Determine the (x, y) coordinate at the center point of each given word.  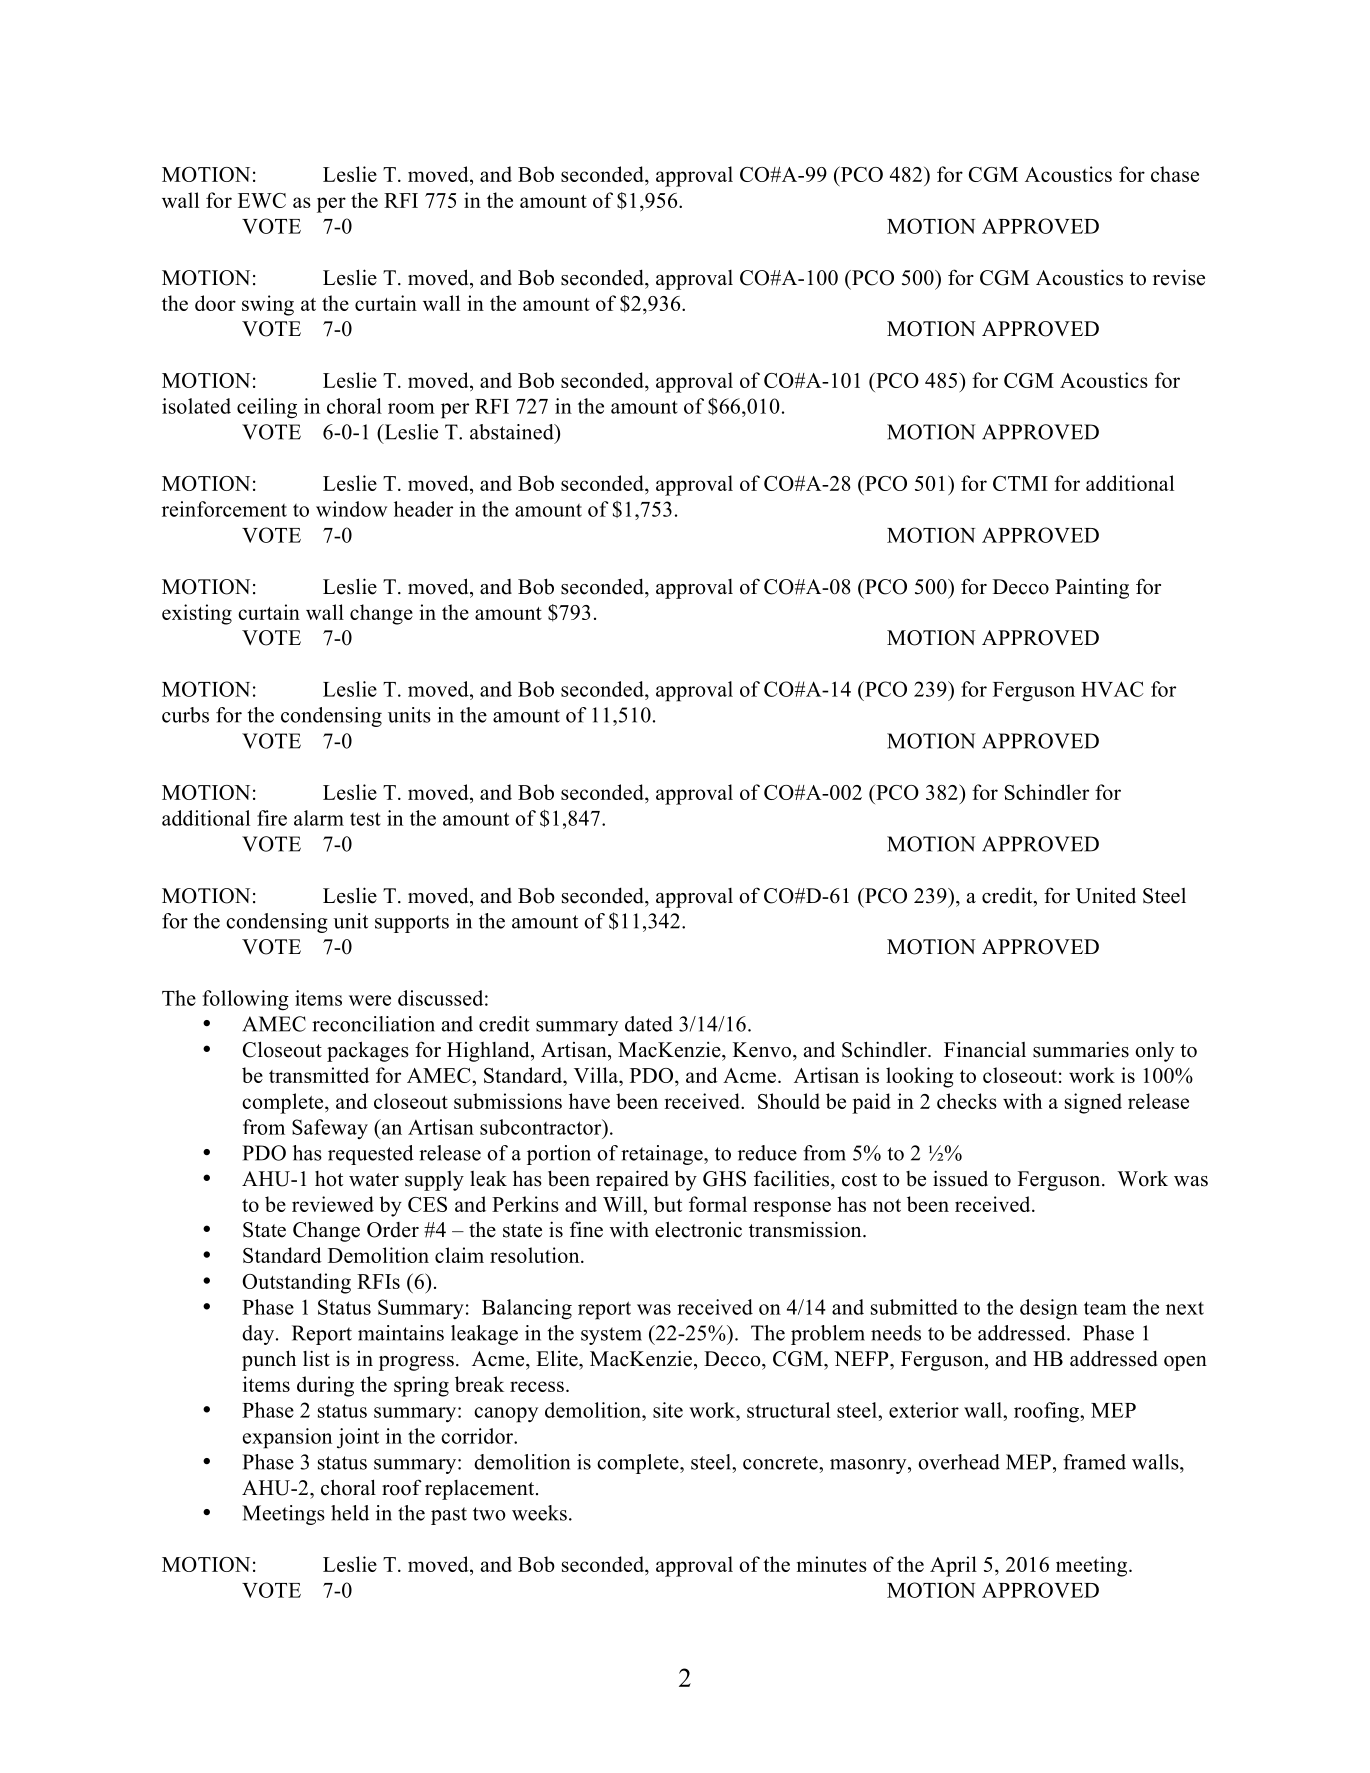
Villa (597, 1075)
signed (1093, 1103)
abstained (513, 432)
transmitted (319, 1075)
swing (268, 305)
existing (197, 614)
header (423, 509)
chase (1175, 174)
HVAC (1112, 689)
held (350, 1513)
